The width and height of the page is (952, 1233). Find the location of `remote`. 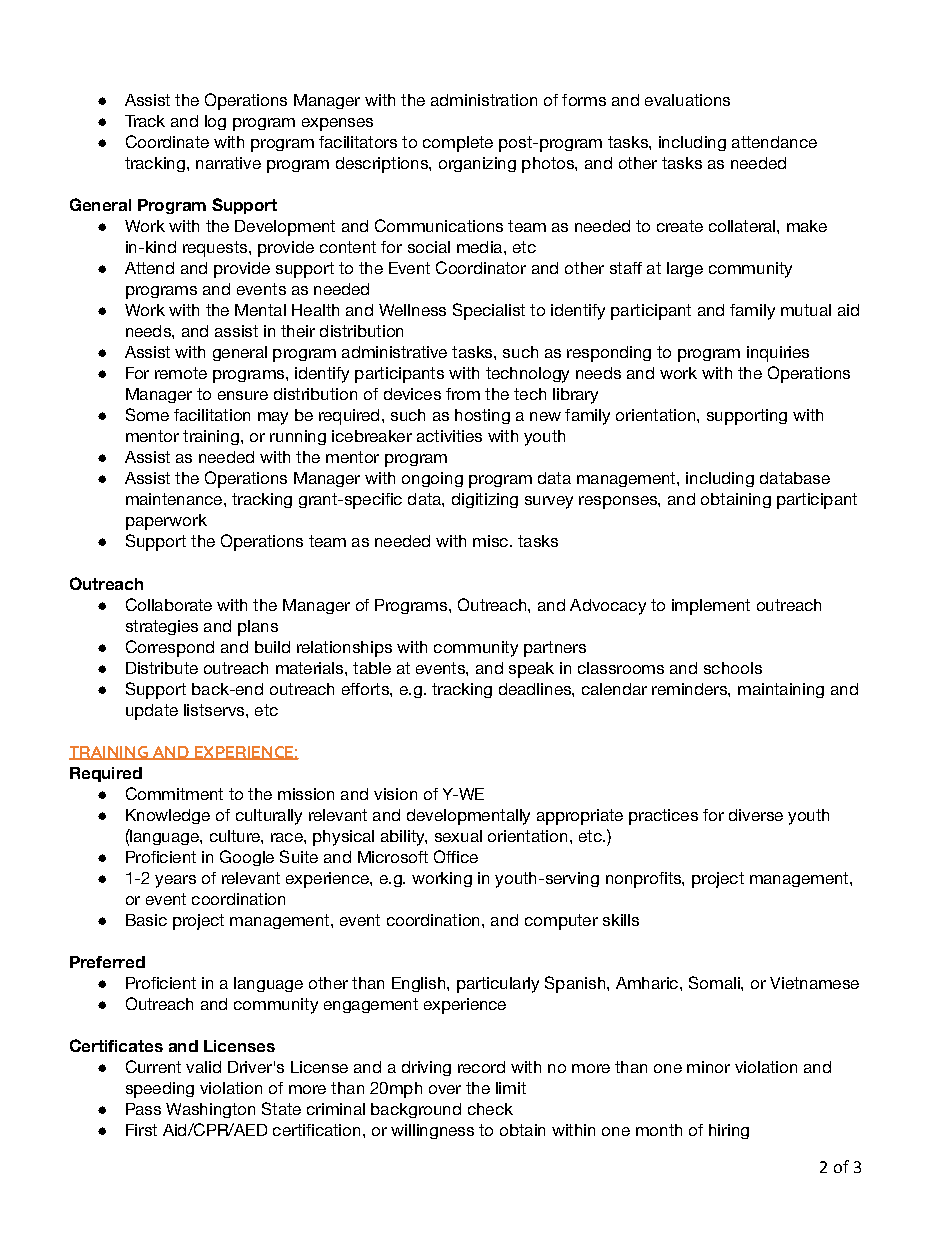

remote is located at coordinates (181, 373).
